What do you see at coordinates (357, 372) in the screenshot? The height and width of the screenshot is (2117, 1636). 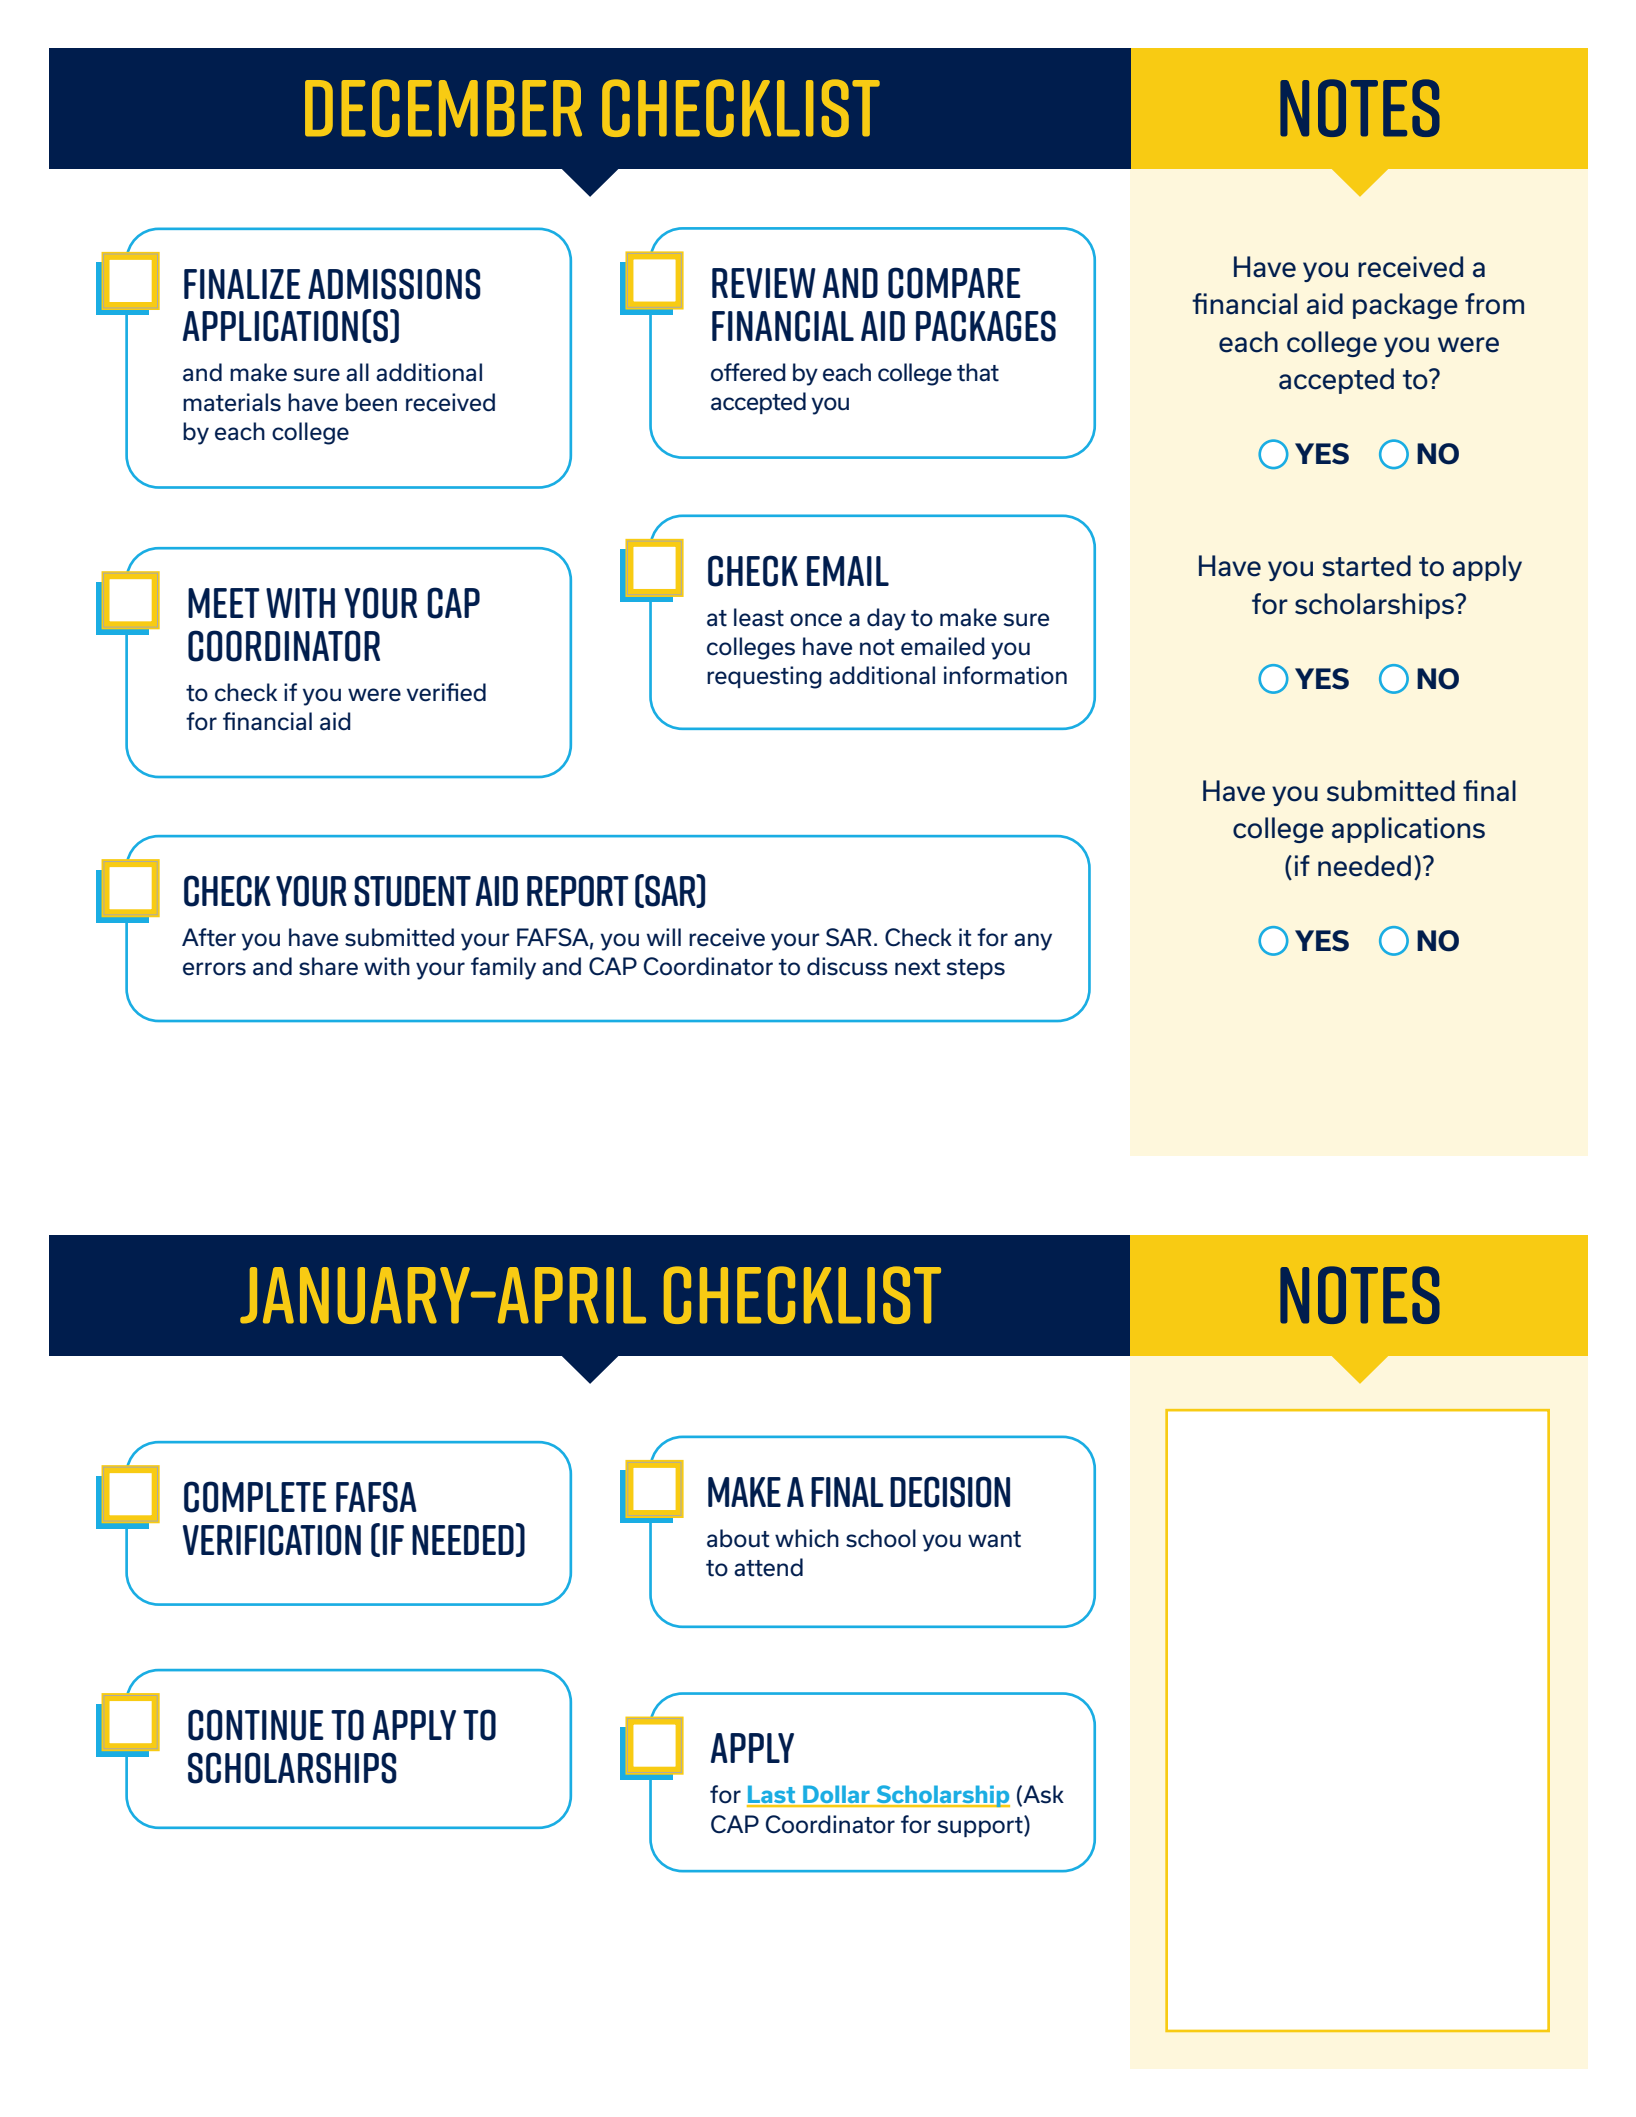 I see `all` at bounding box center [357, 372].
